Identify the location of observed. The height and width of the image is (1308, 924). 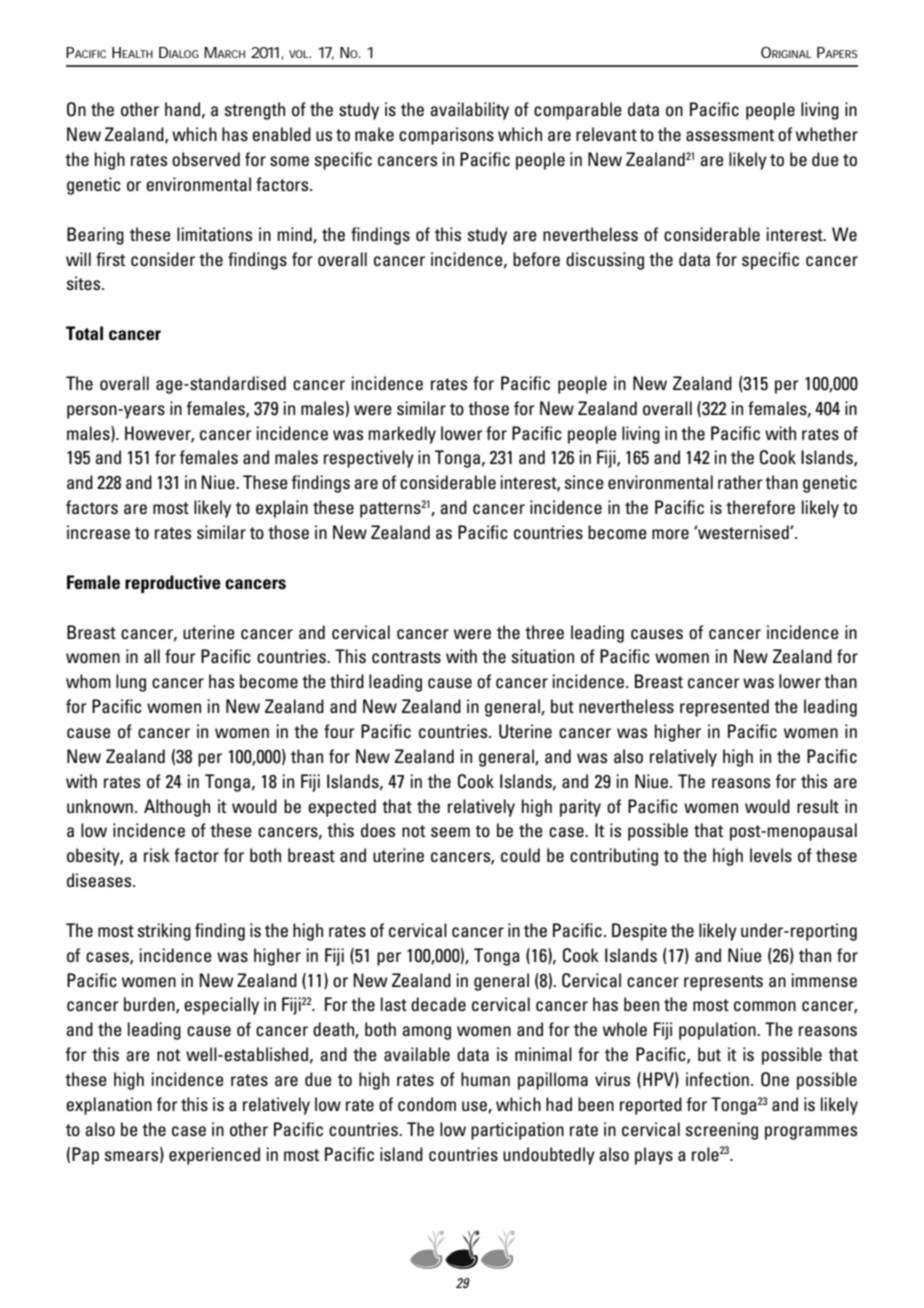
(206, 159).
